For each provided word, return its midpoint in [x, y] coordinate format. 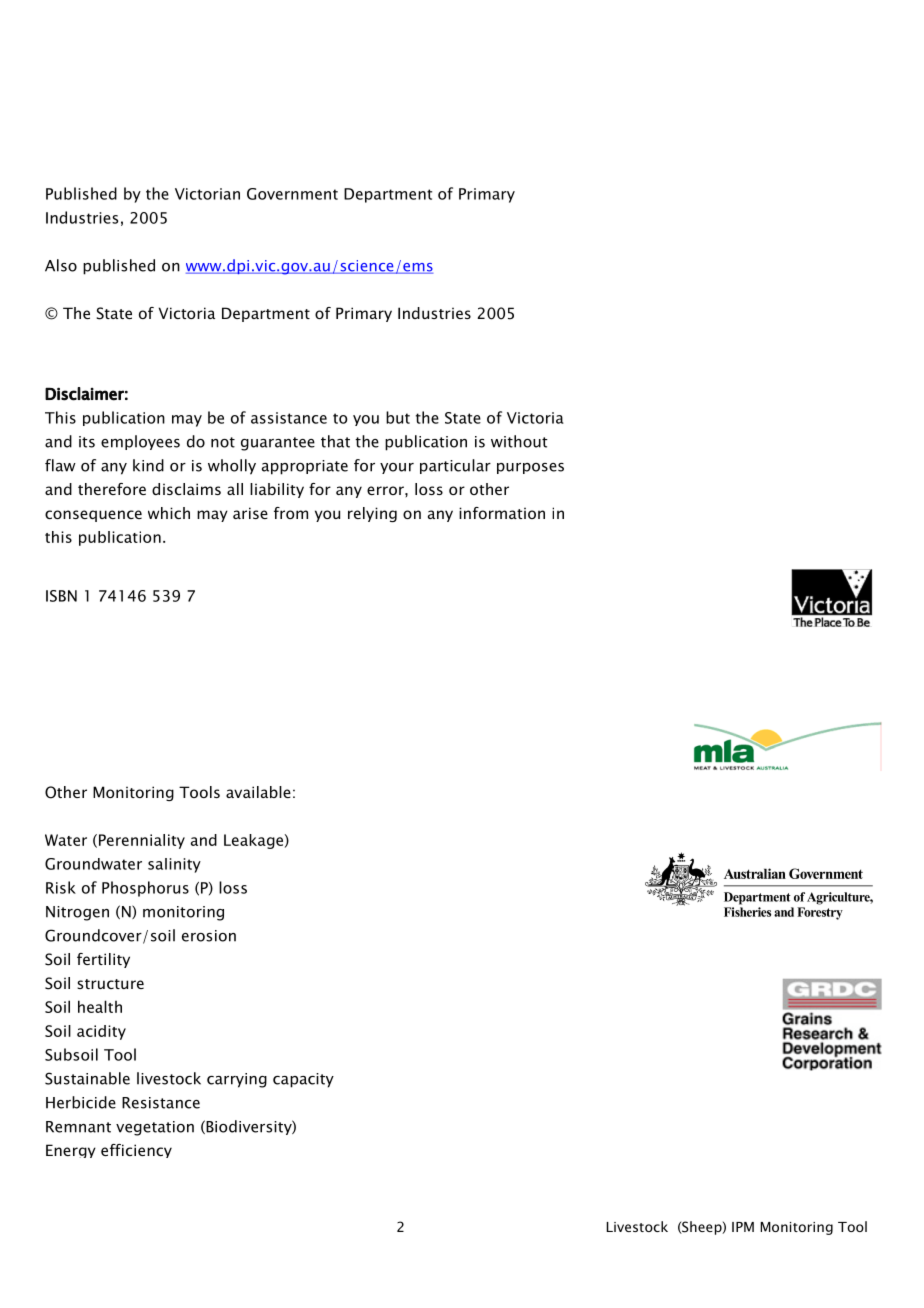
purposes [530, 468]
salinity [174, 865]
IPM [743, 1227]
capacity [303, 1080]
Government [292, 194]
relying [372, 514]
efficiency [136, 1151]
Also [61, 265]
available [258, 792]
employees [140, 442]
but [398, 417]
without [519, 441]
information [502, 513]
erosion [209, 936]
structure [110, 984]
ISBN [61, 596]
